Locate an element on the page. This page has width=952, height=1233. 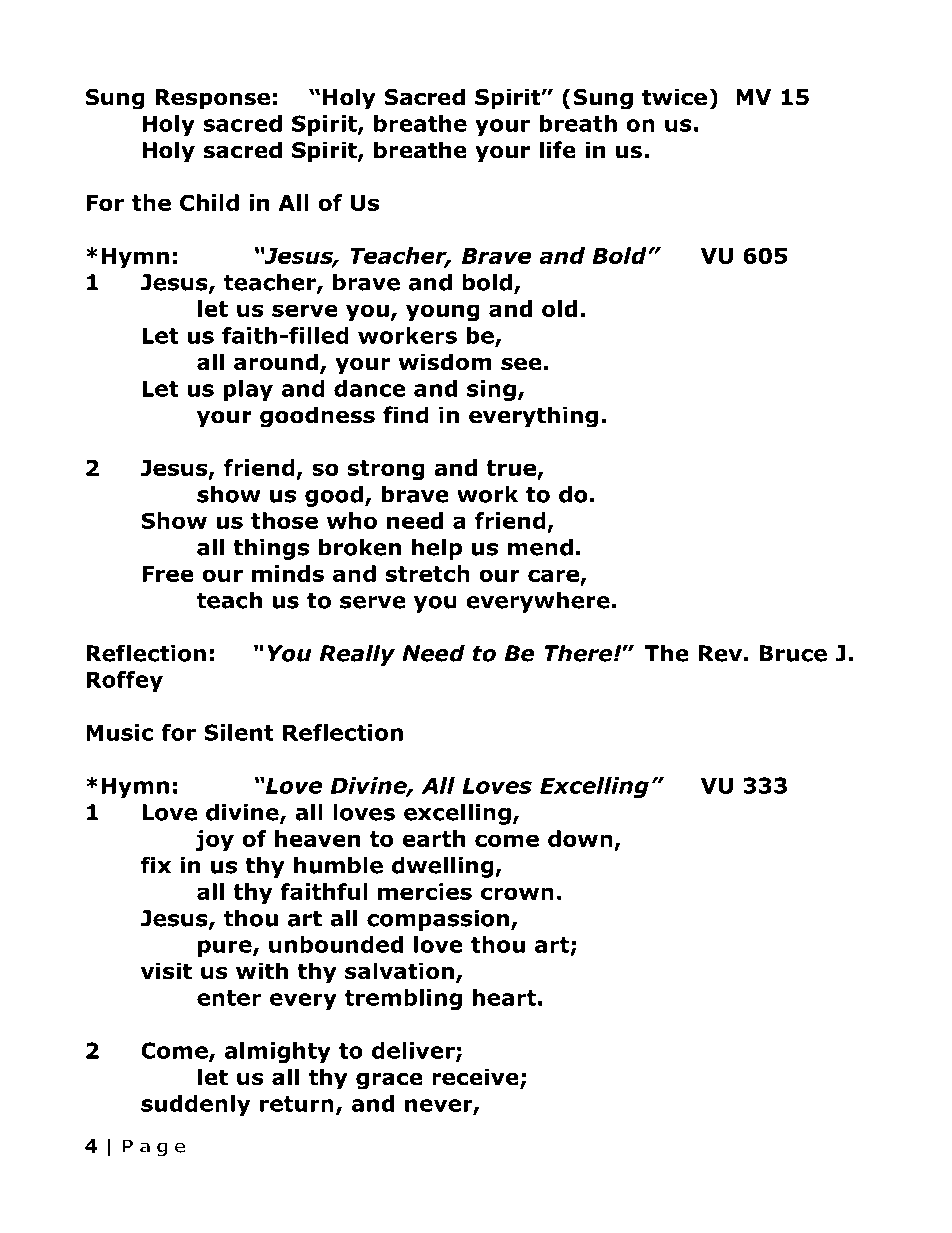
stretch is located at coordinates (427, 573).
